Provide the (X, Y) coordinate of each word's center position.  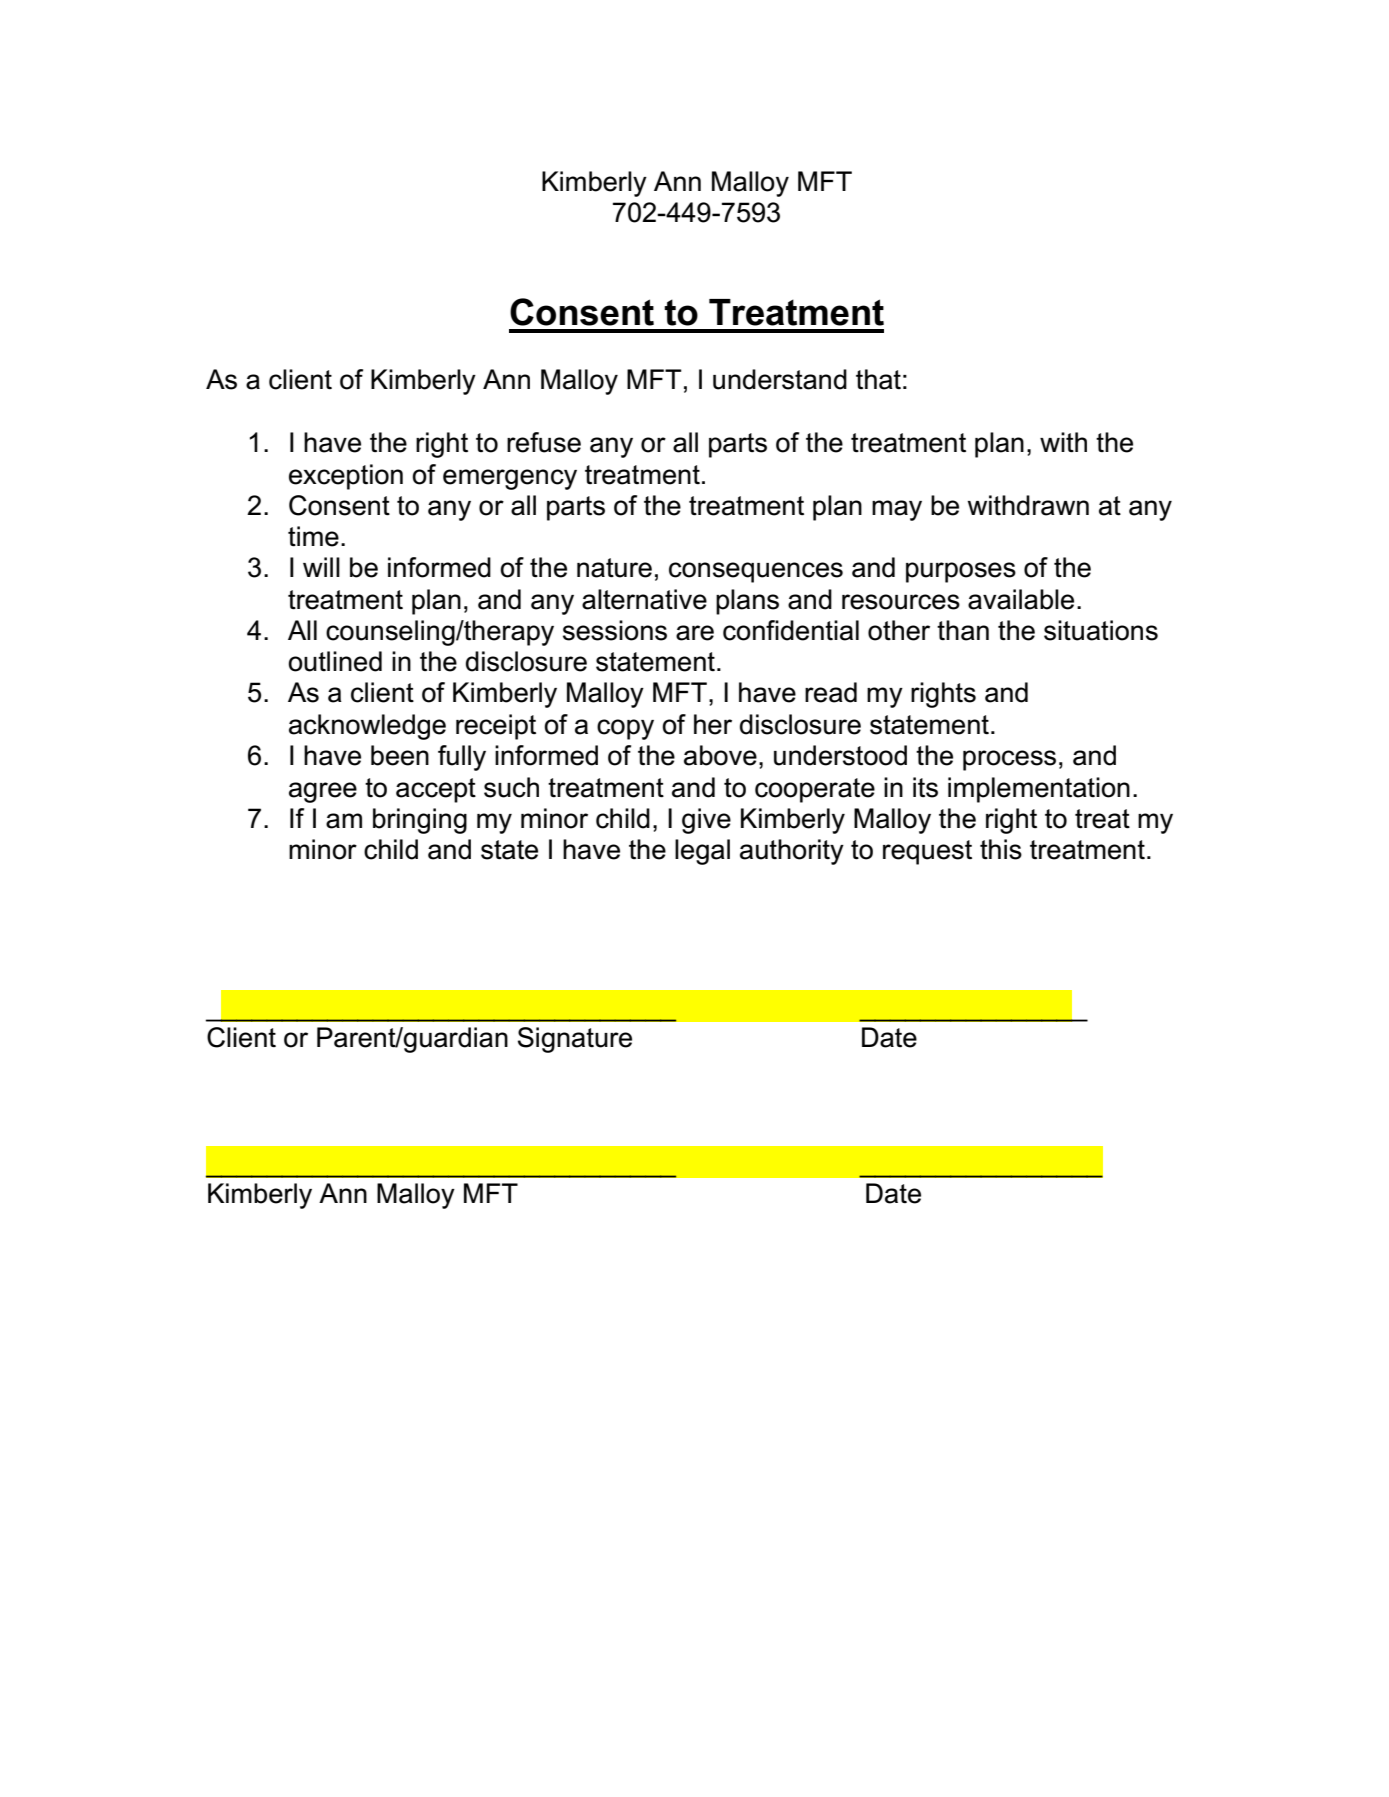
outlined (335, 661)
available (1021, 599)
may (897, 510)
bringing (420, 821)
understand (780, 379)
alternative (644, 599)
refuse (544, 442)
